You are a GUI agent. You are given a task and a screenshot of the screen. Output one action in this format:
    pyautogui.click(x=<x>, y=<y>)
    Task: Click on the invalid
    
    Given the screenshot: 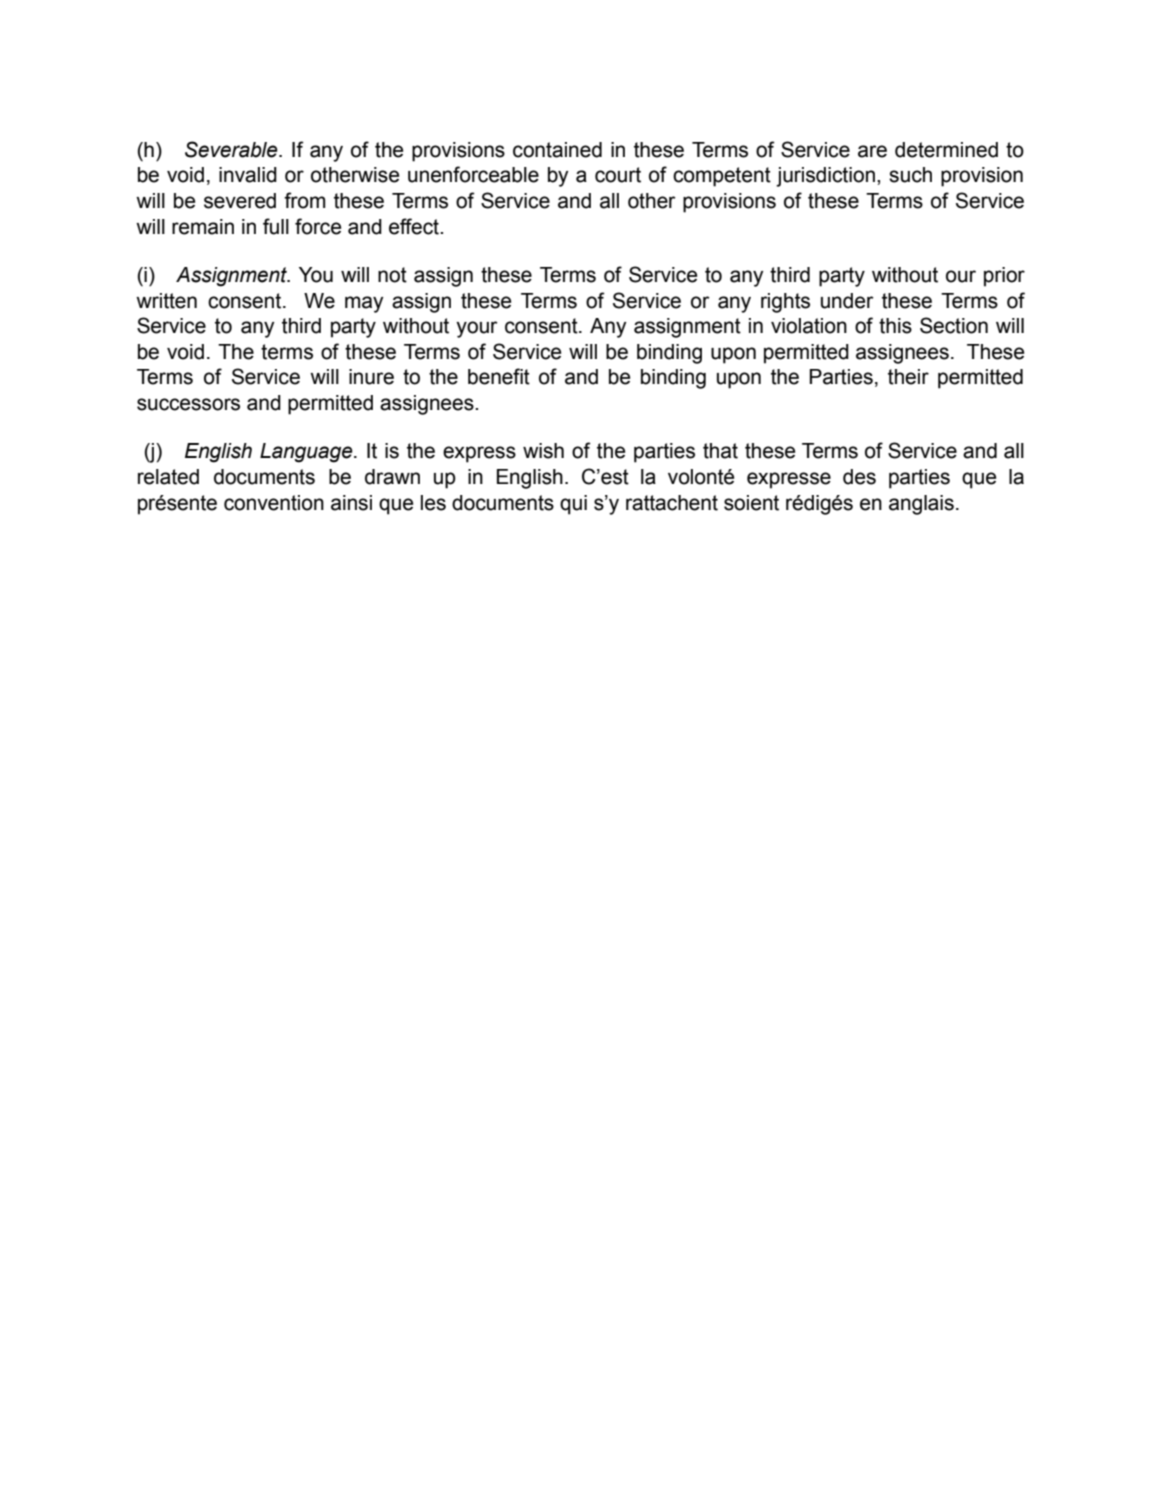 What is the action you would take?
    pyautogui.click(x=248, y=175)
